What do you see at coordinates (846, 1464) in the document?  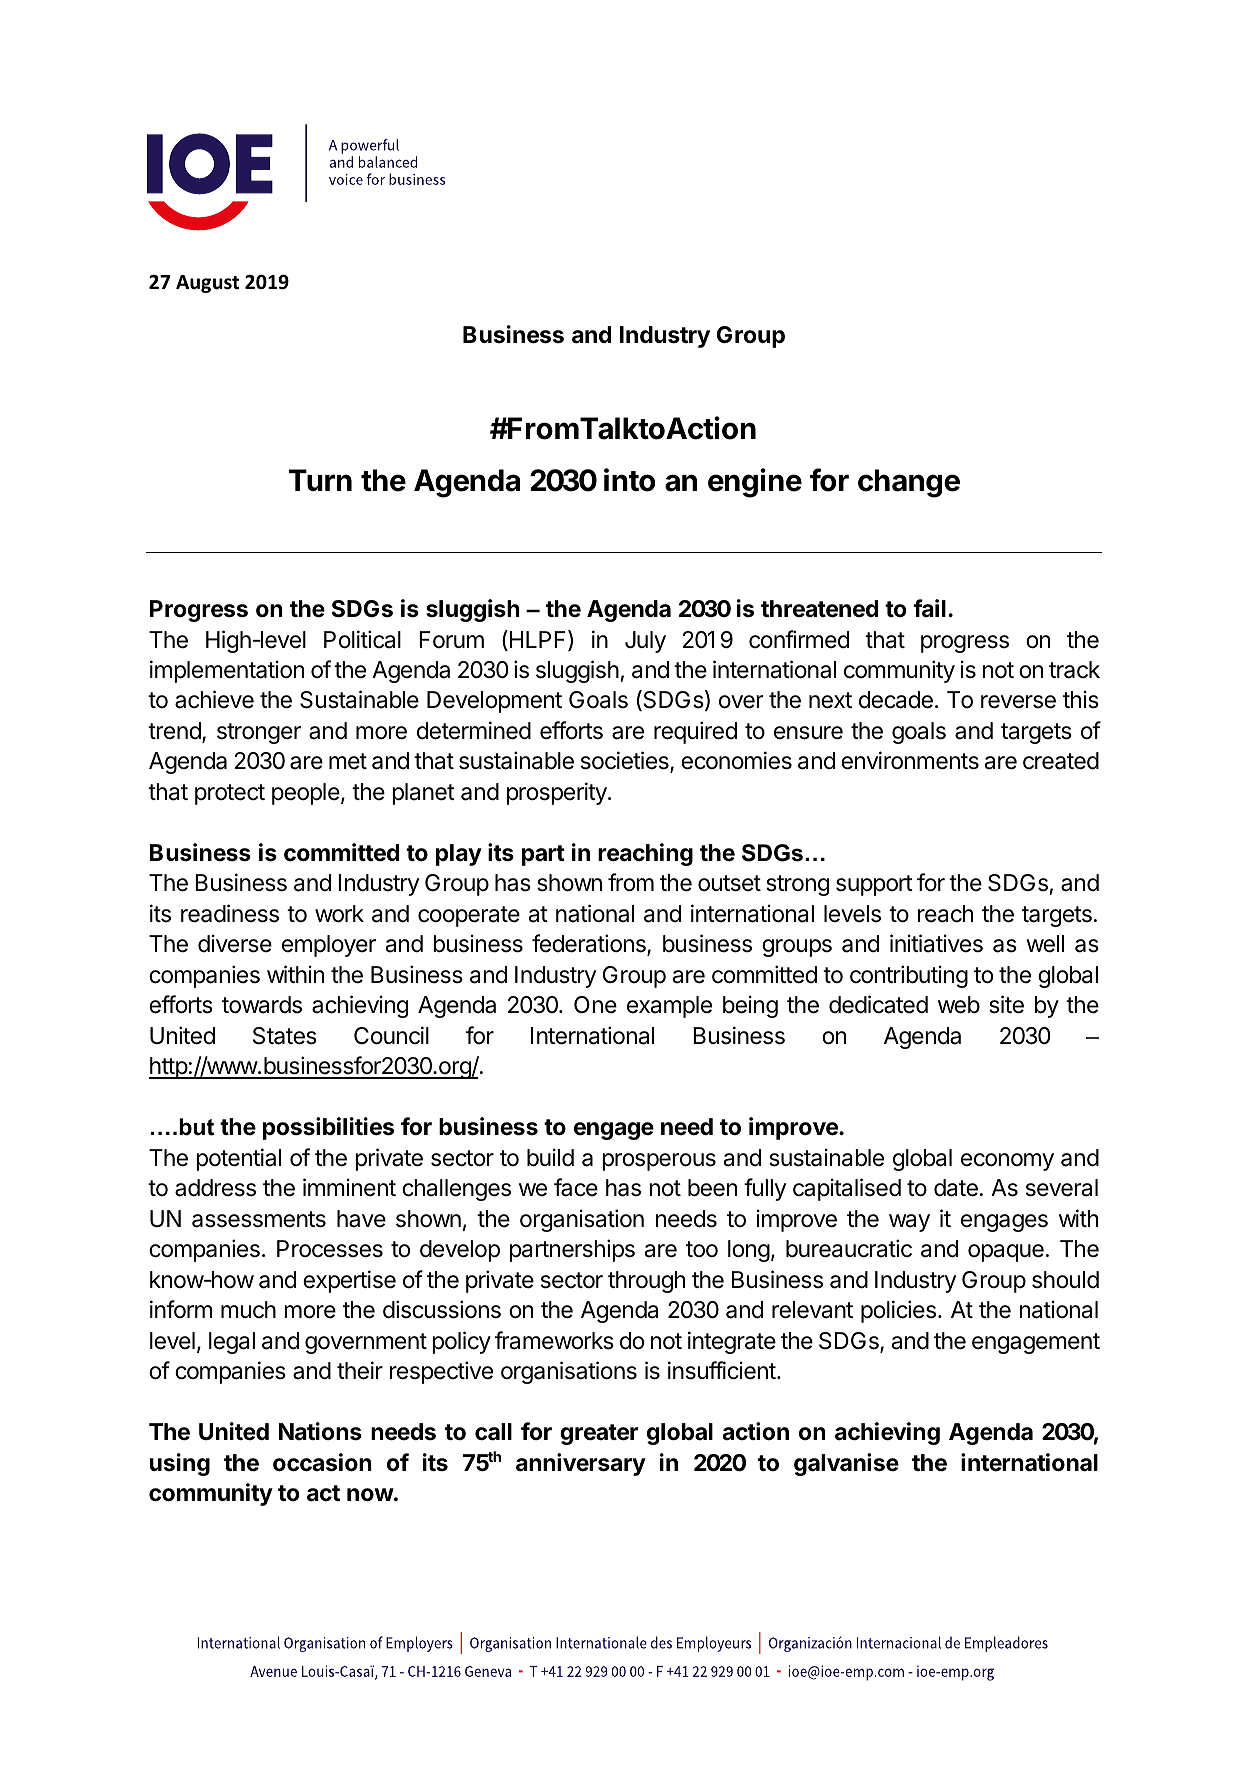 I see `galvanise` at bounding box center [846, 1464].
